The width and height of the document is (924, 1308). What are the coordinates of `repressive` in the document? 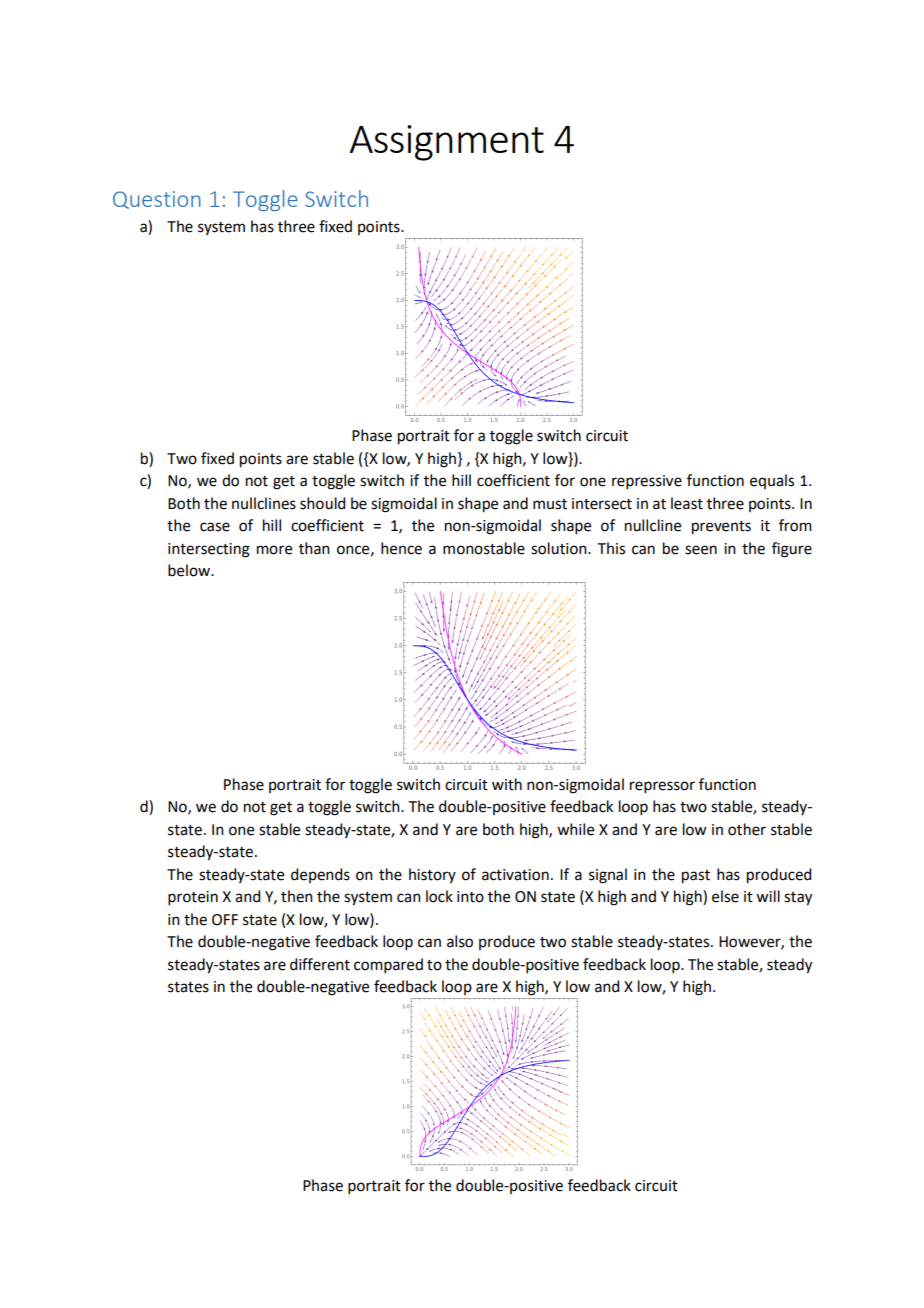 It's located at (647, 482).
